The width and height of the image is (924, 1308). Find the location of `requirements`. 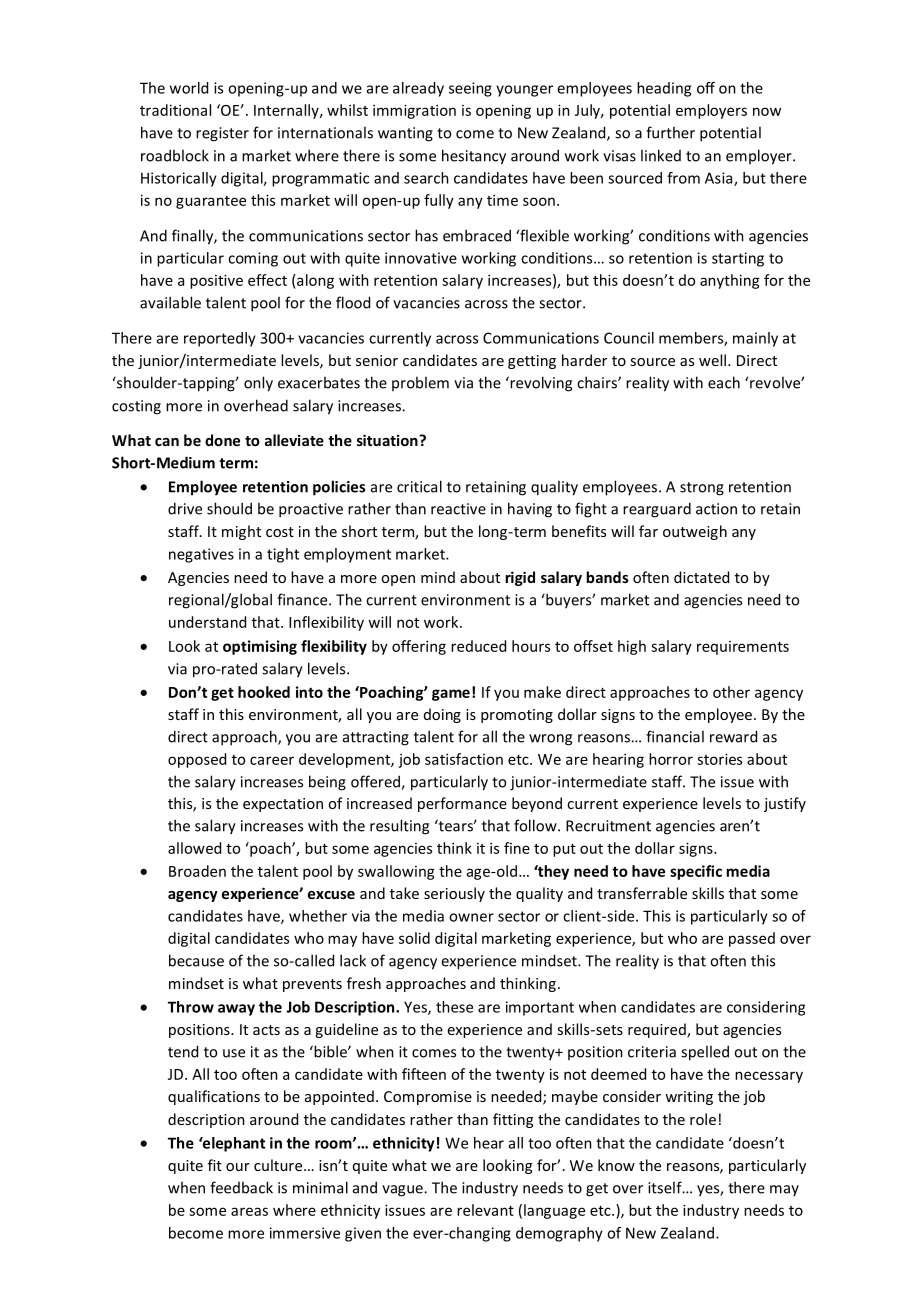

requirements is located at coordinates (743, 648).
